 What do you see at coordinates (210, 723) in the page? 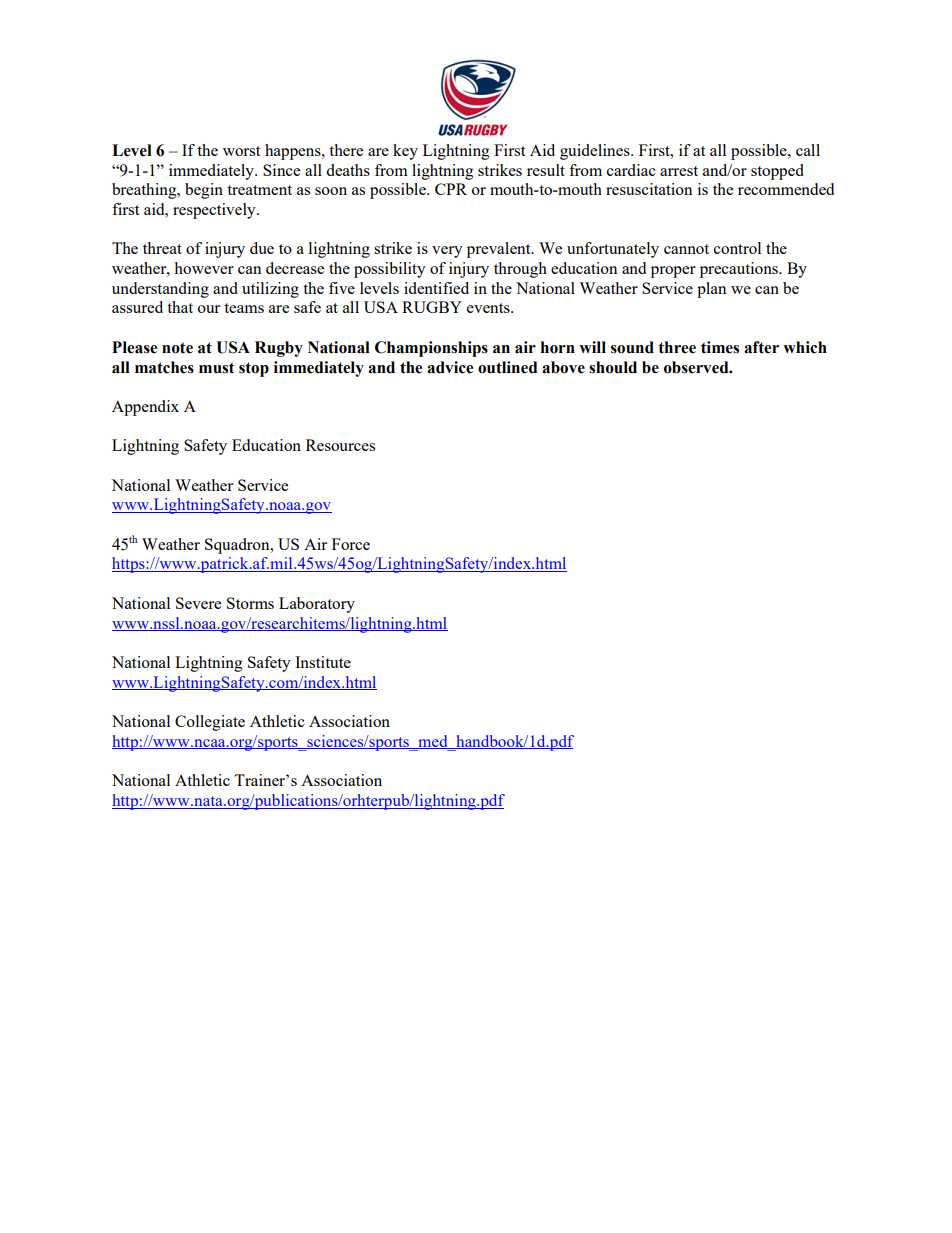
I see `Collegiate` at bounding box center [210, 723].
